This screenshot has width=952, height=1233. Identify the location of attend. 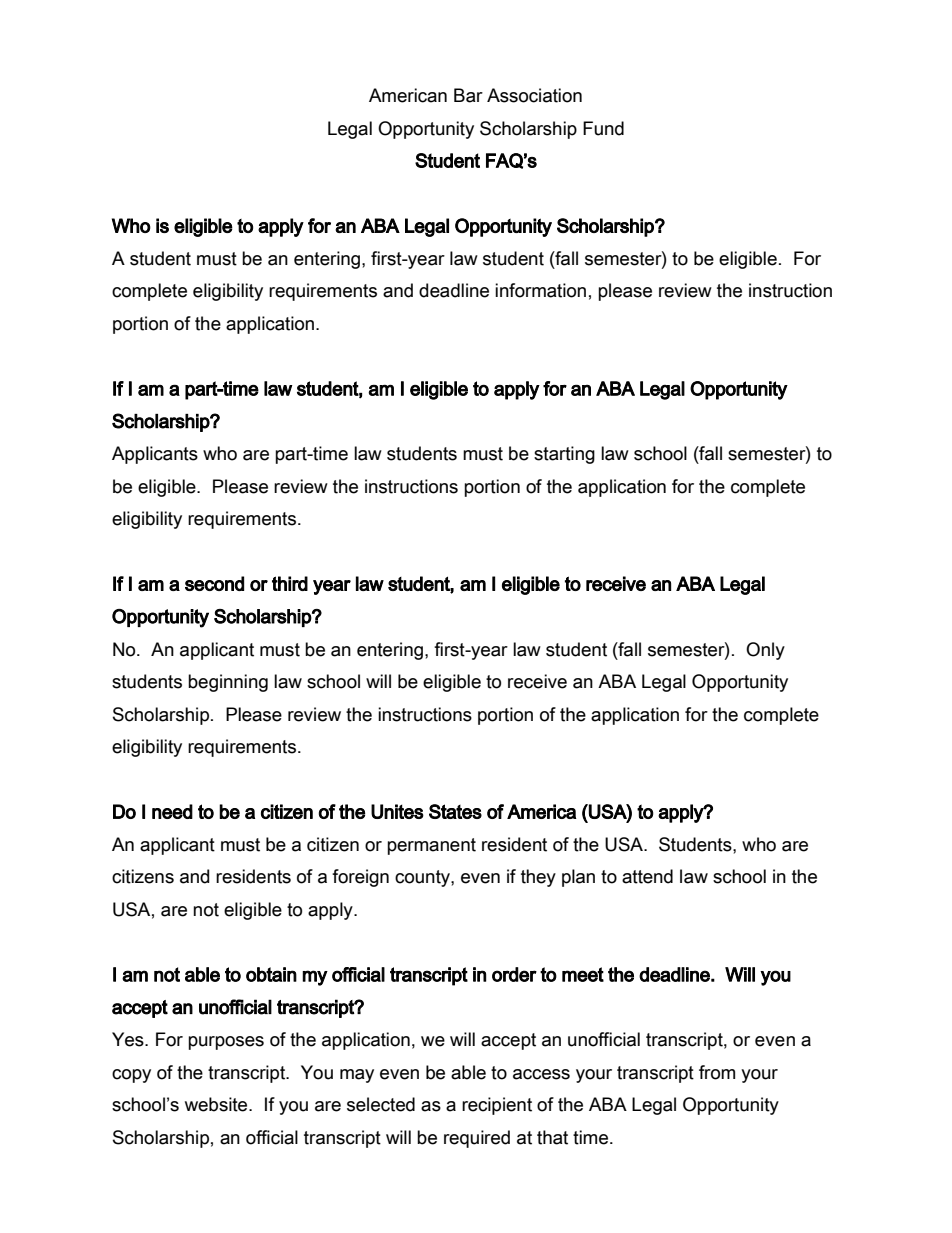
(647, 876).
